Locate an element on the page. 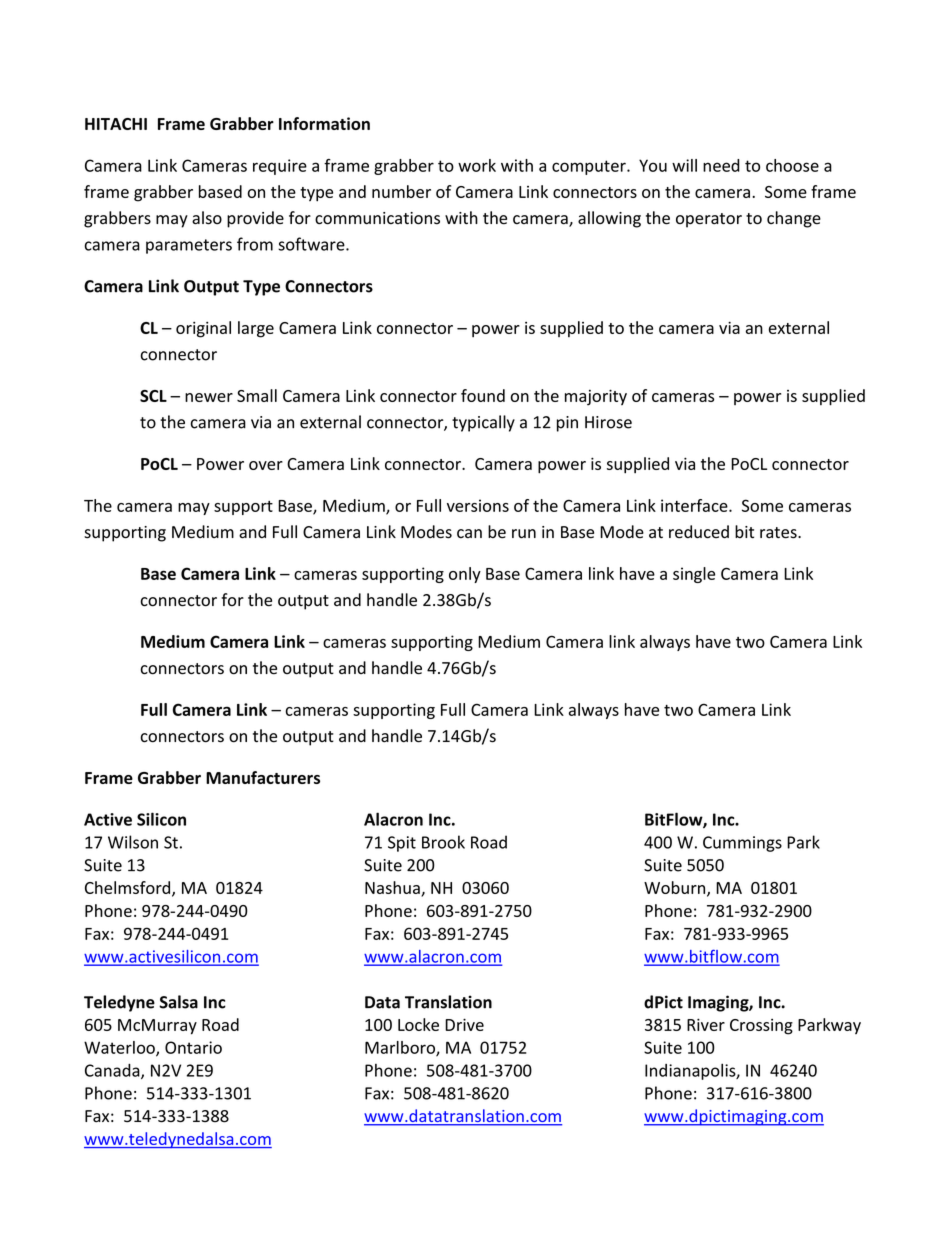  Manufacturers is located at coordinates (263, 777).
